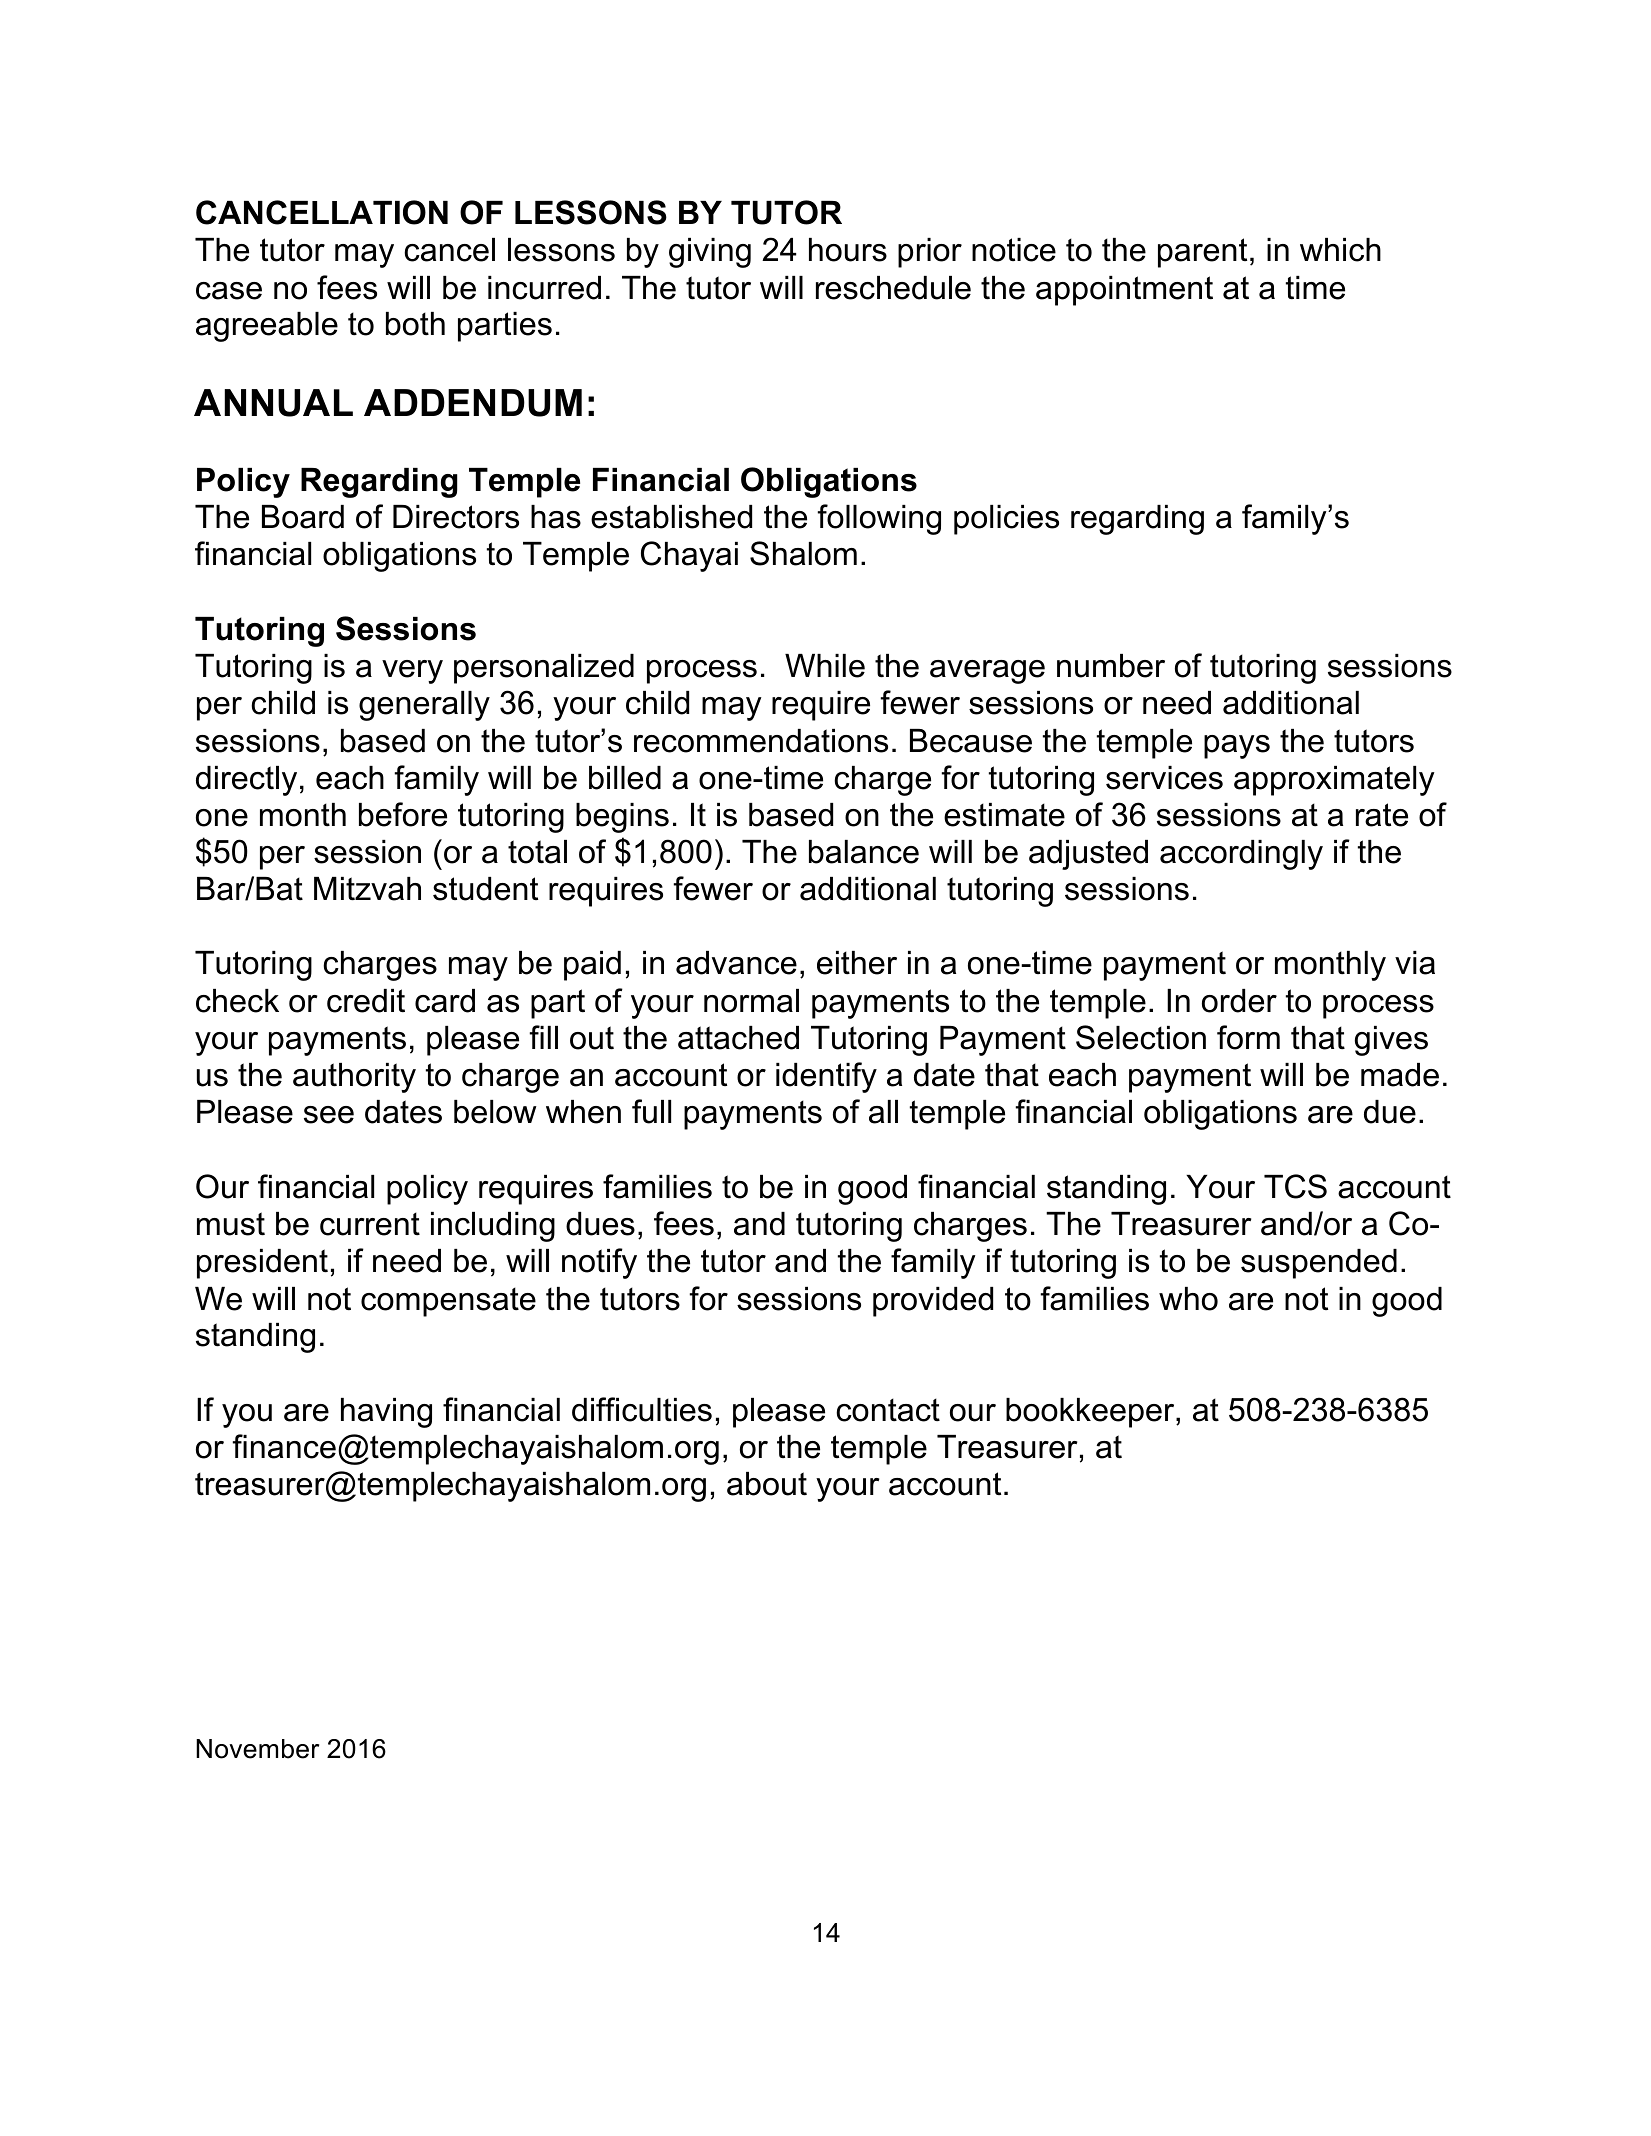 This page has width=1651, height=2136. Describe the element at coordinates (893, 288) in the page. I see `reschedule` at that location.
